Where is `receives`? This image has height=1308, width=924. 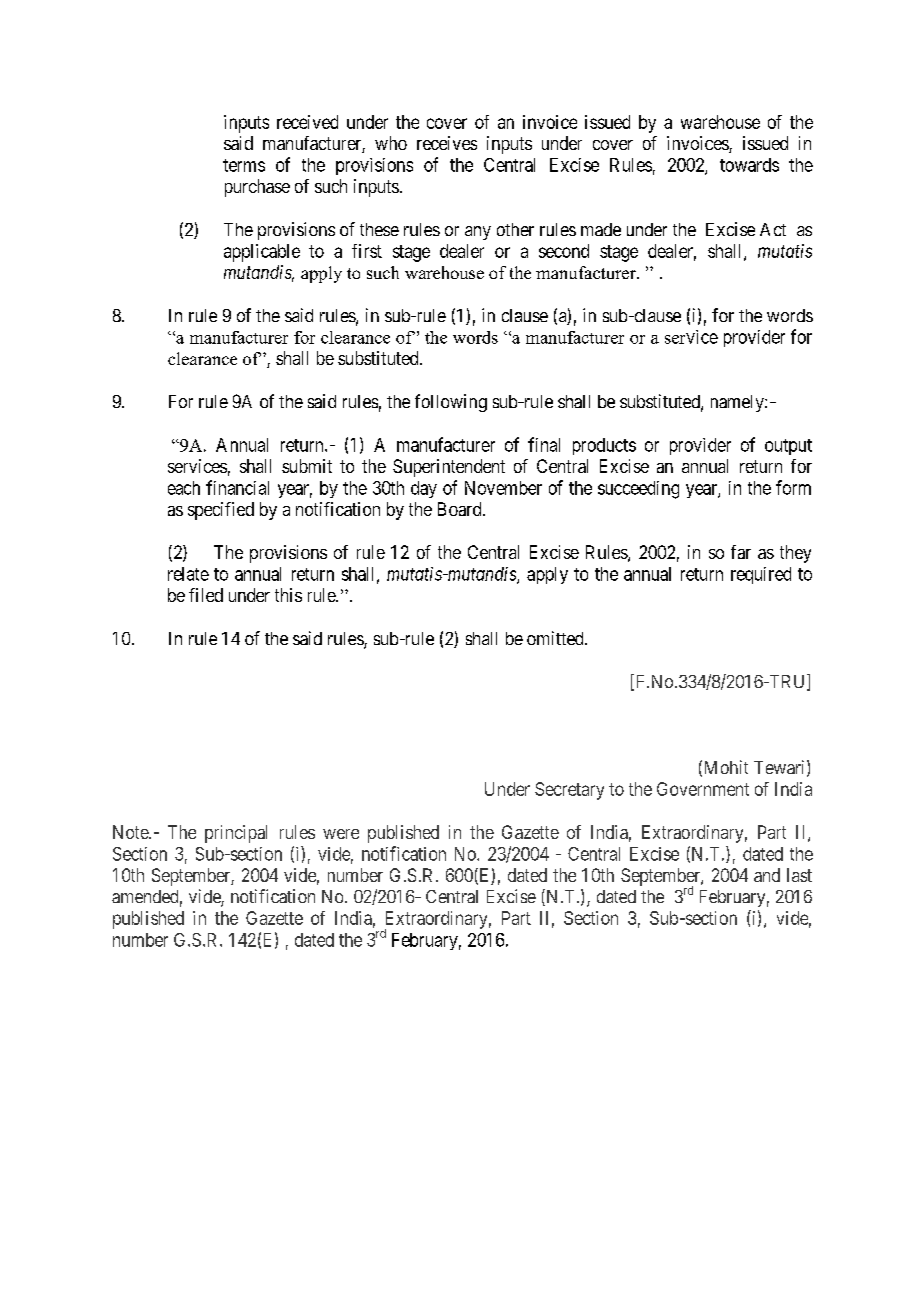
receives is located at coordinates (447, 143).
